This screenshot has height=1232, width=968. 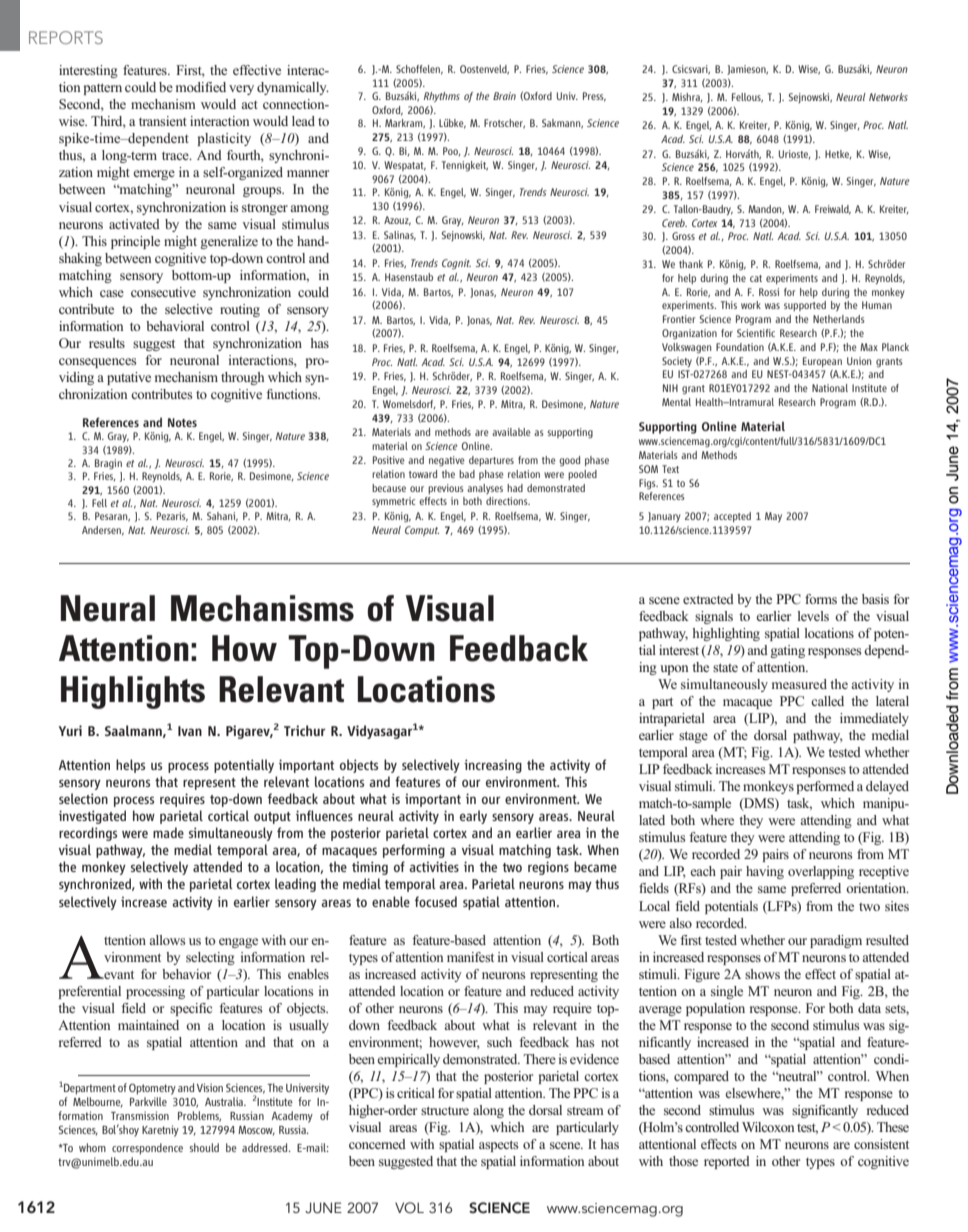 I want to click on Ivan, so click(x=190, y=731).
